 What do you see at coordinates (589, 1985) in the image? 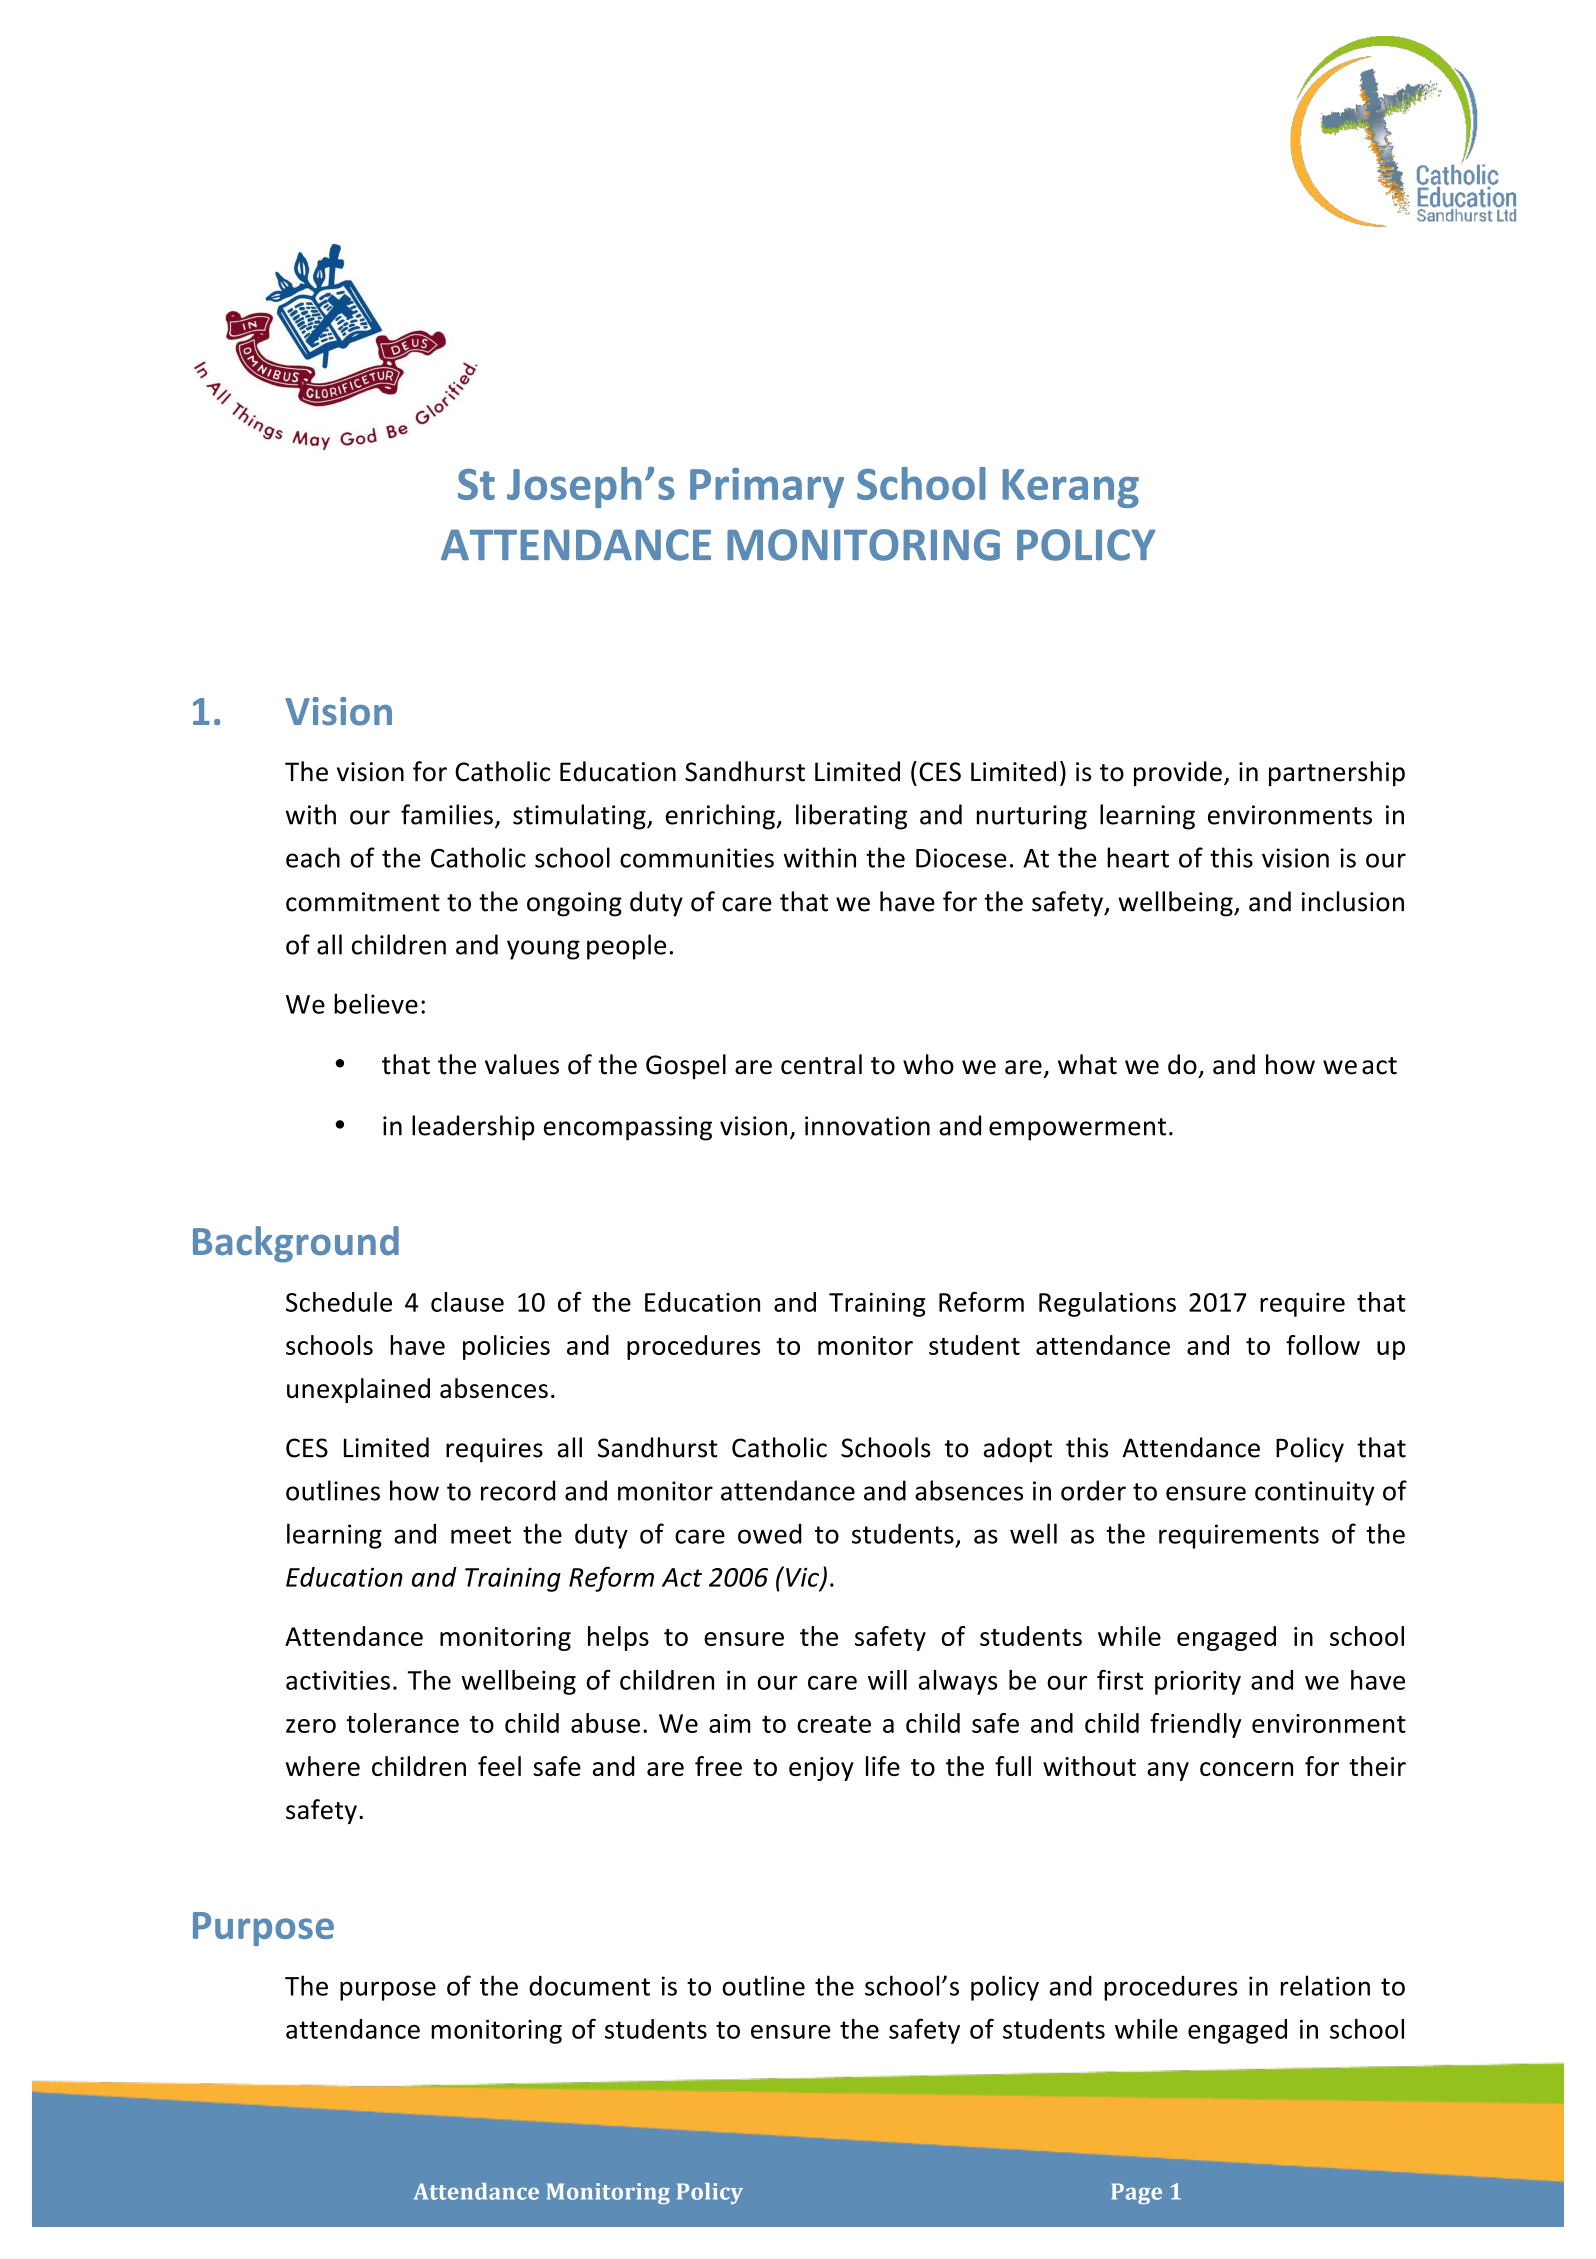
I see `document` at bounding box center [589, 1985].
